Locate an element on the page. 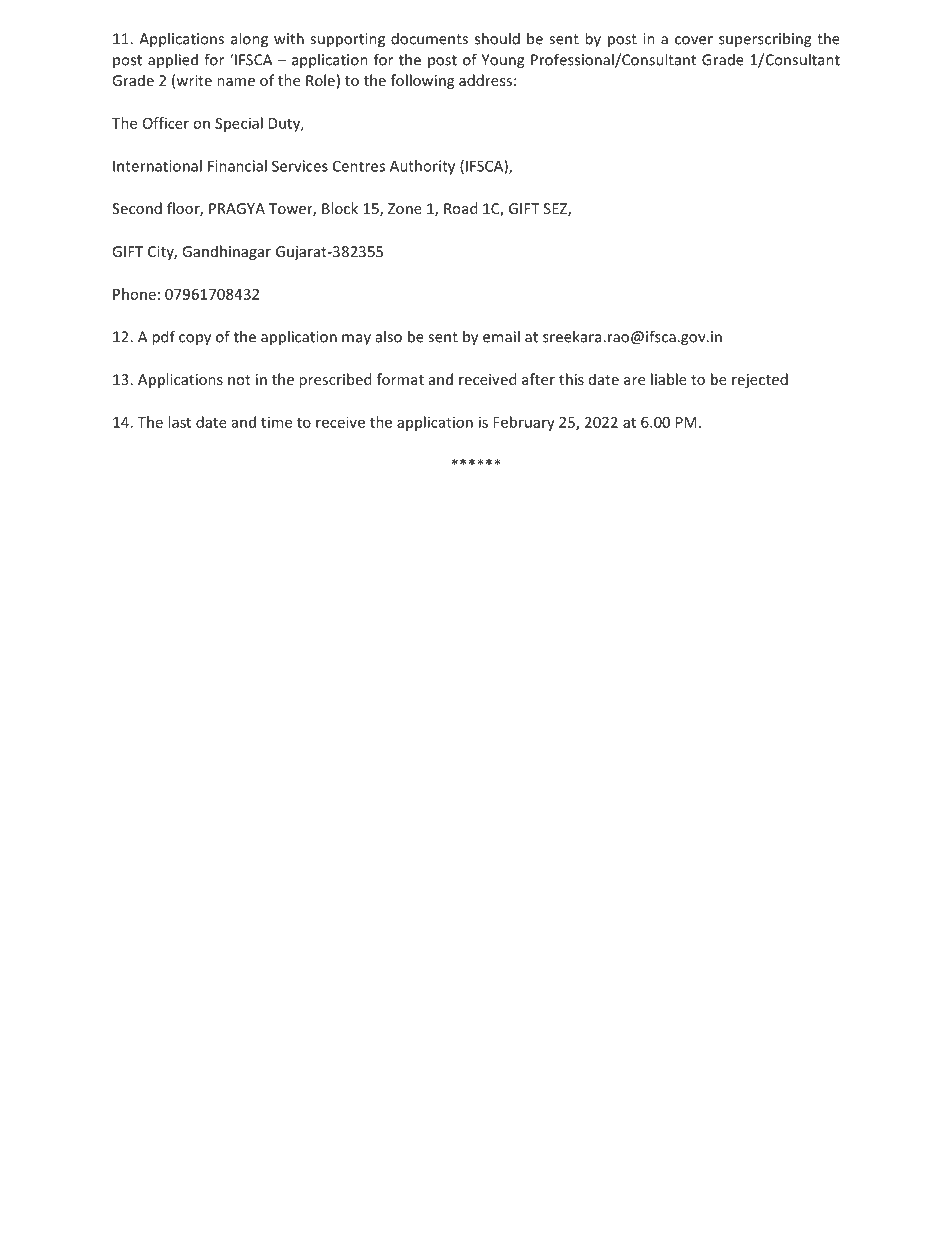  Block is located at coordinates (340, 208).
